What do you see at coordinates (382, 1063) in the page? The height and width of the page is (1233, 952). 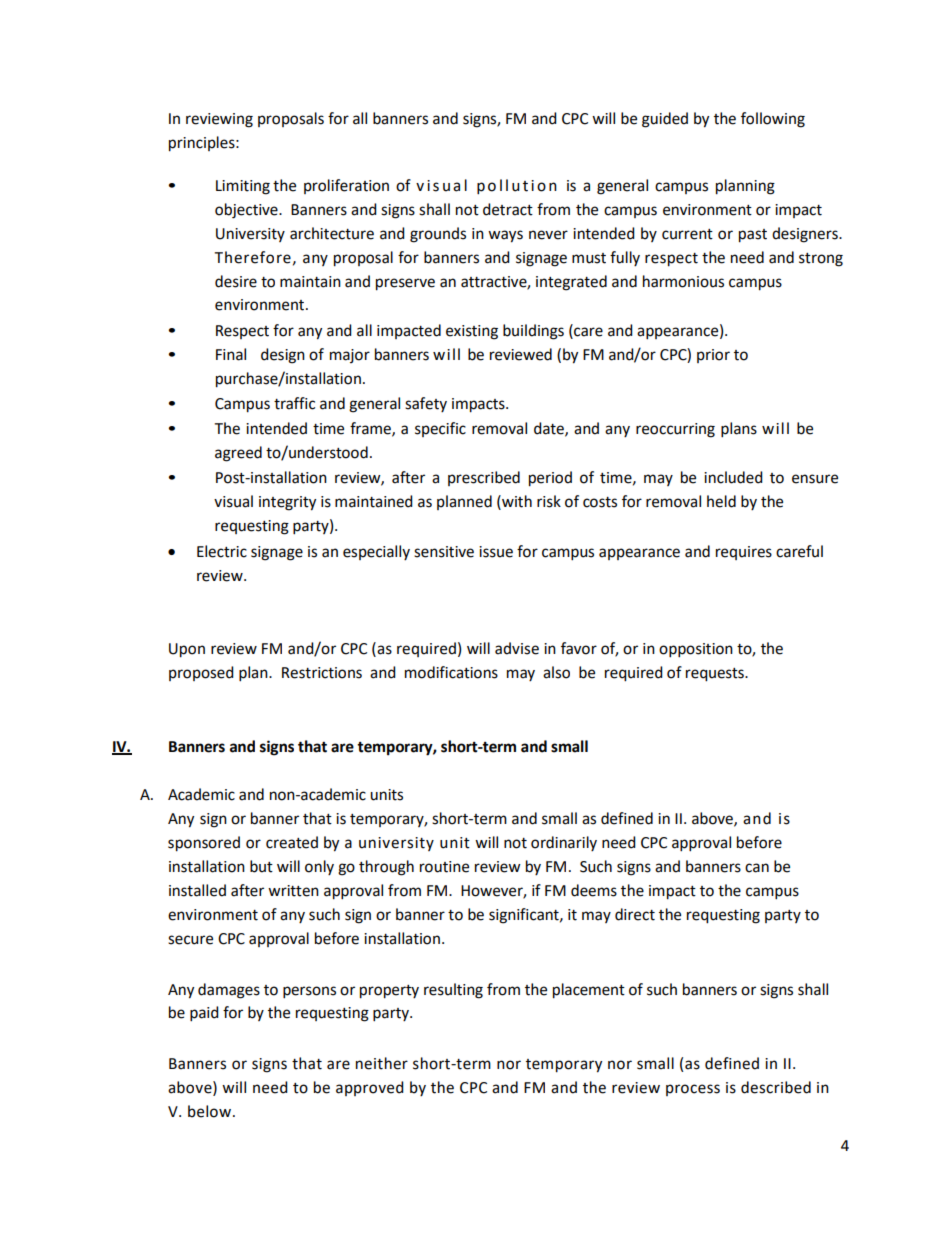 I see `neither` at bounding box center [382, 1063].
